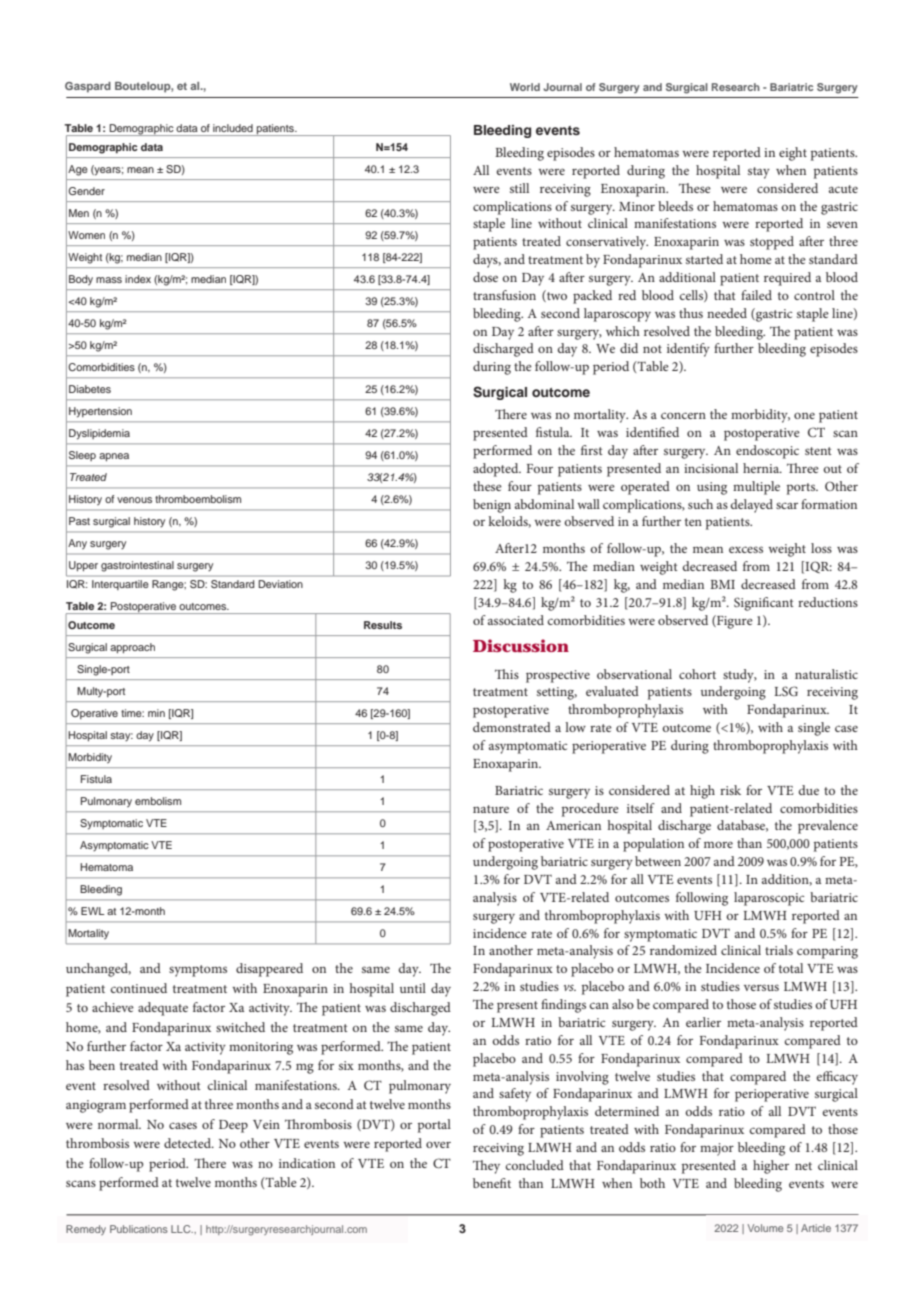 This page has height=1308, width=924. I want to click on LLC, so click(182, 1229).
